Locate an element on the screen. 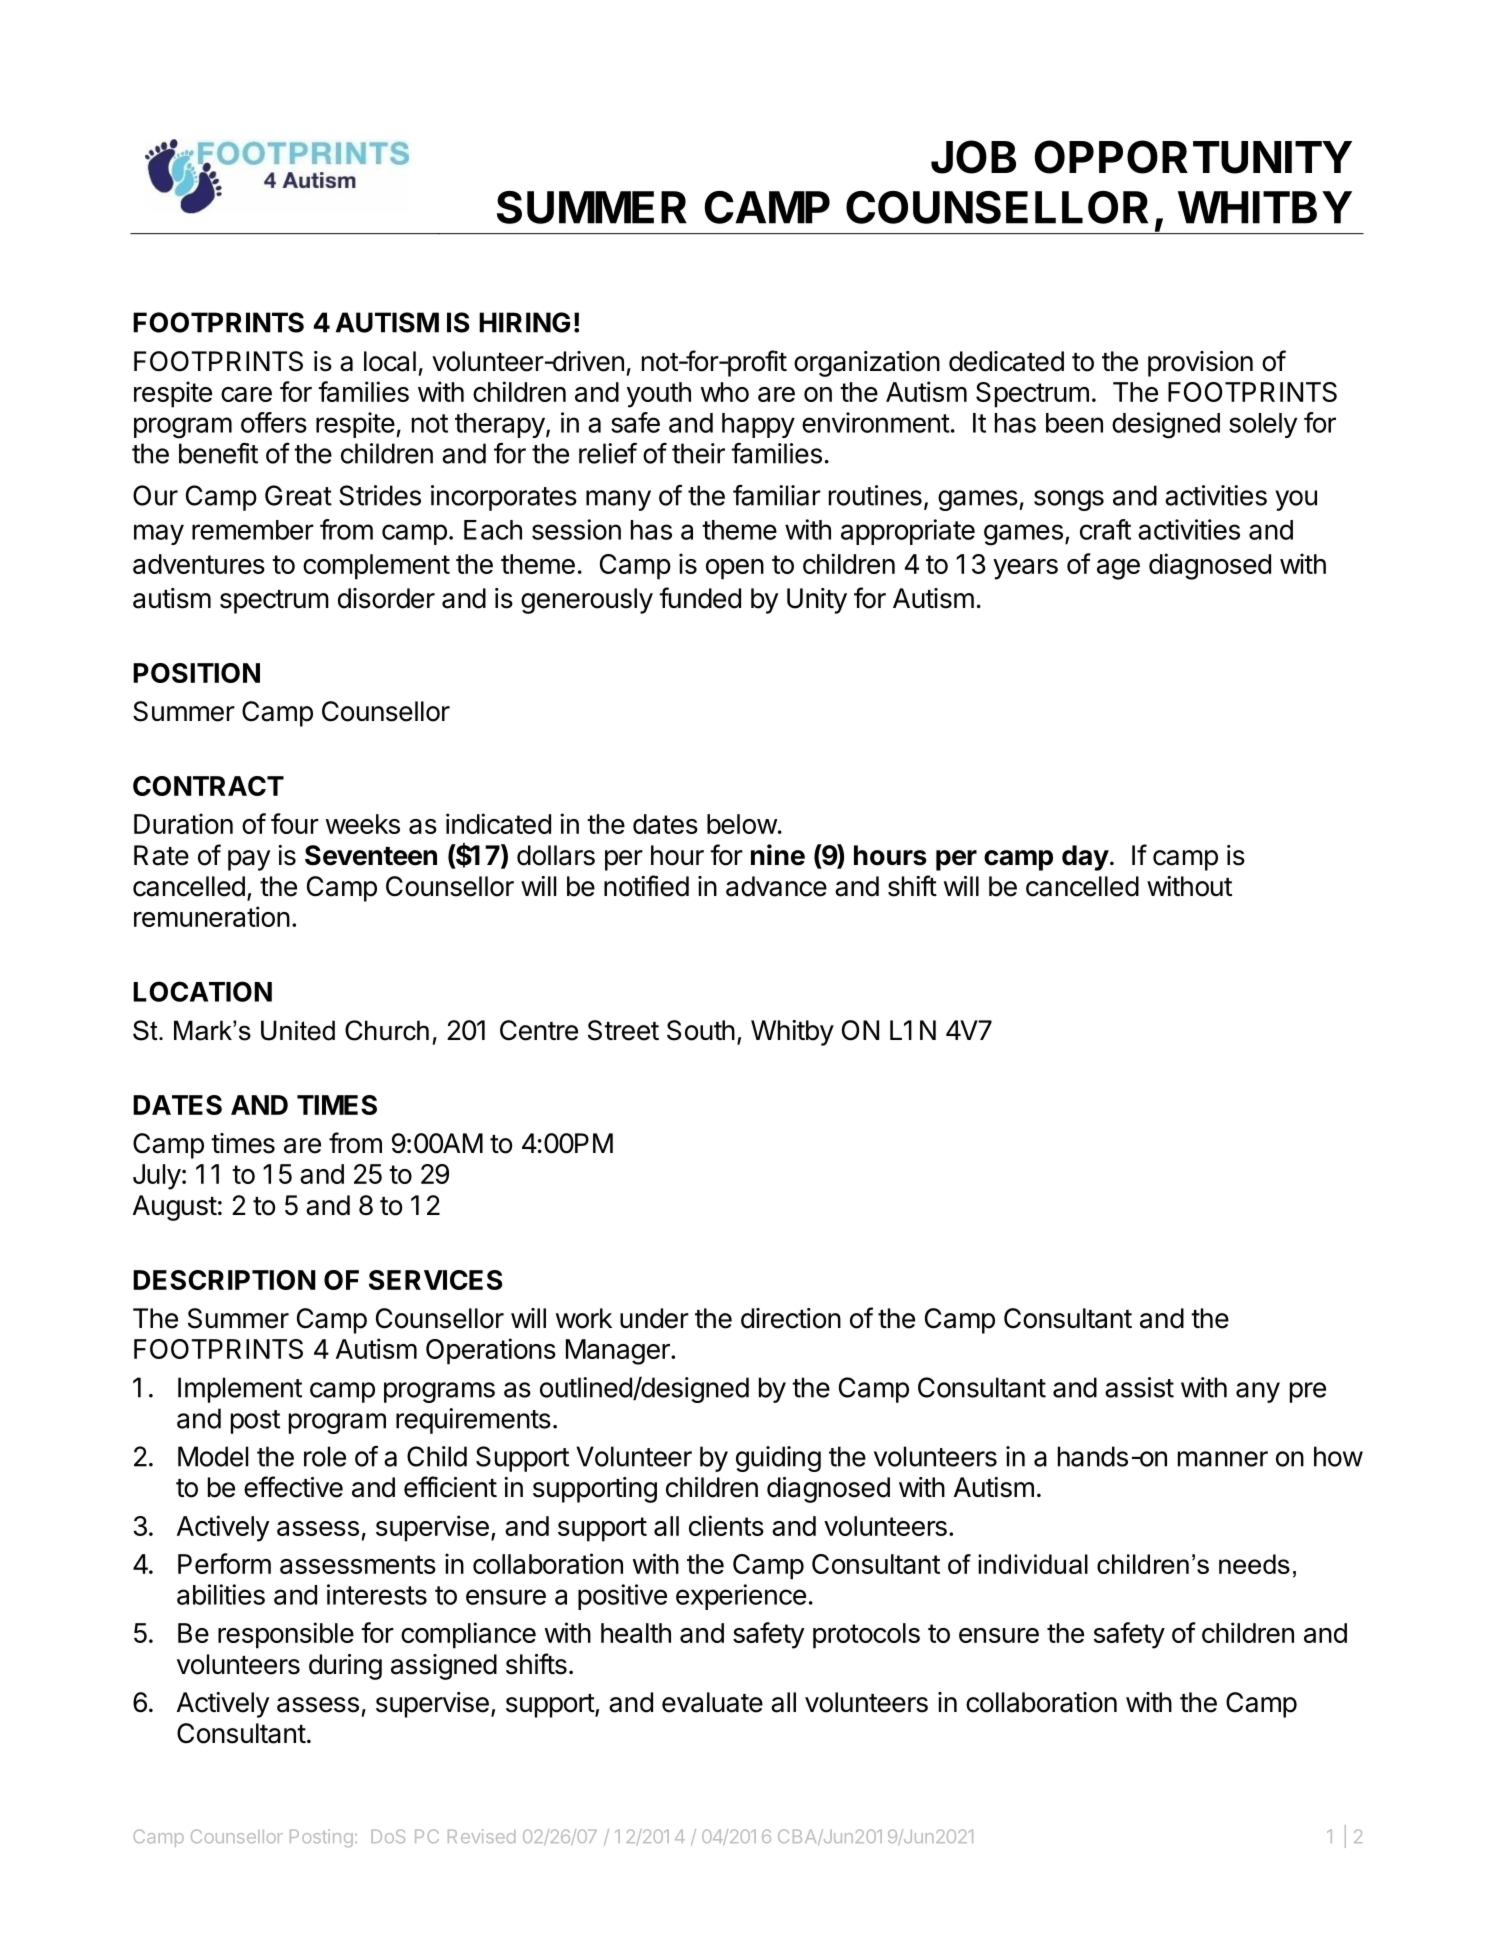  below is located at coordinates (742, 824).
